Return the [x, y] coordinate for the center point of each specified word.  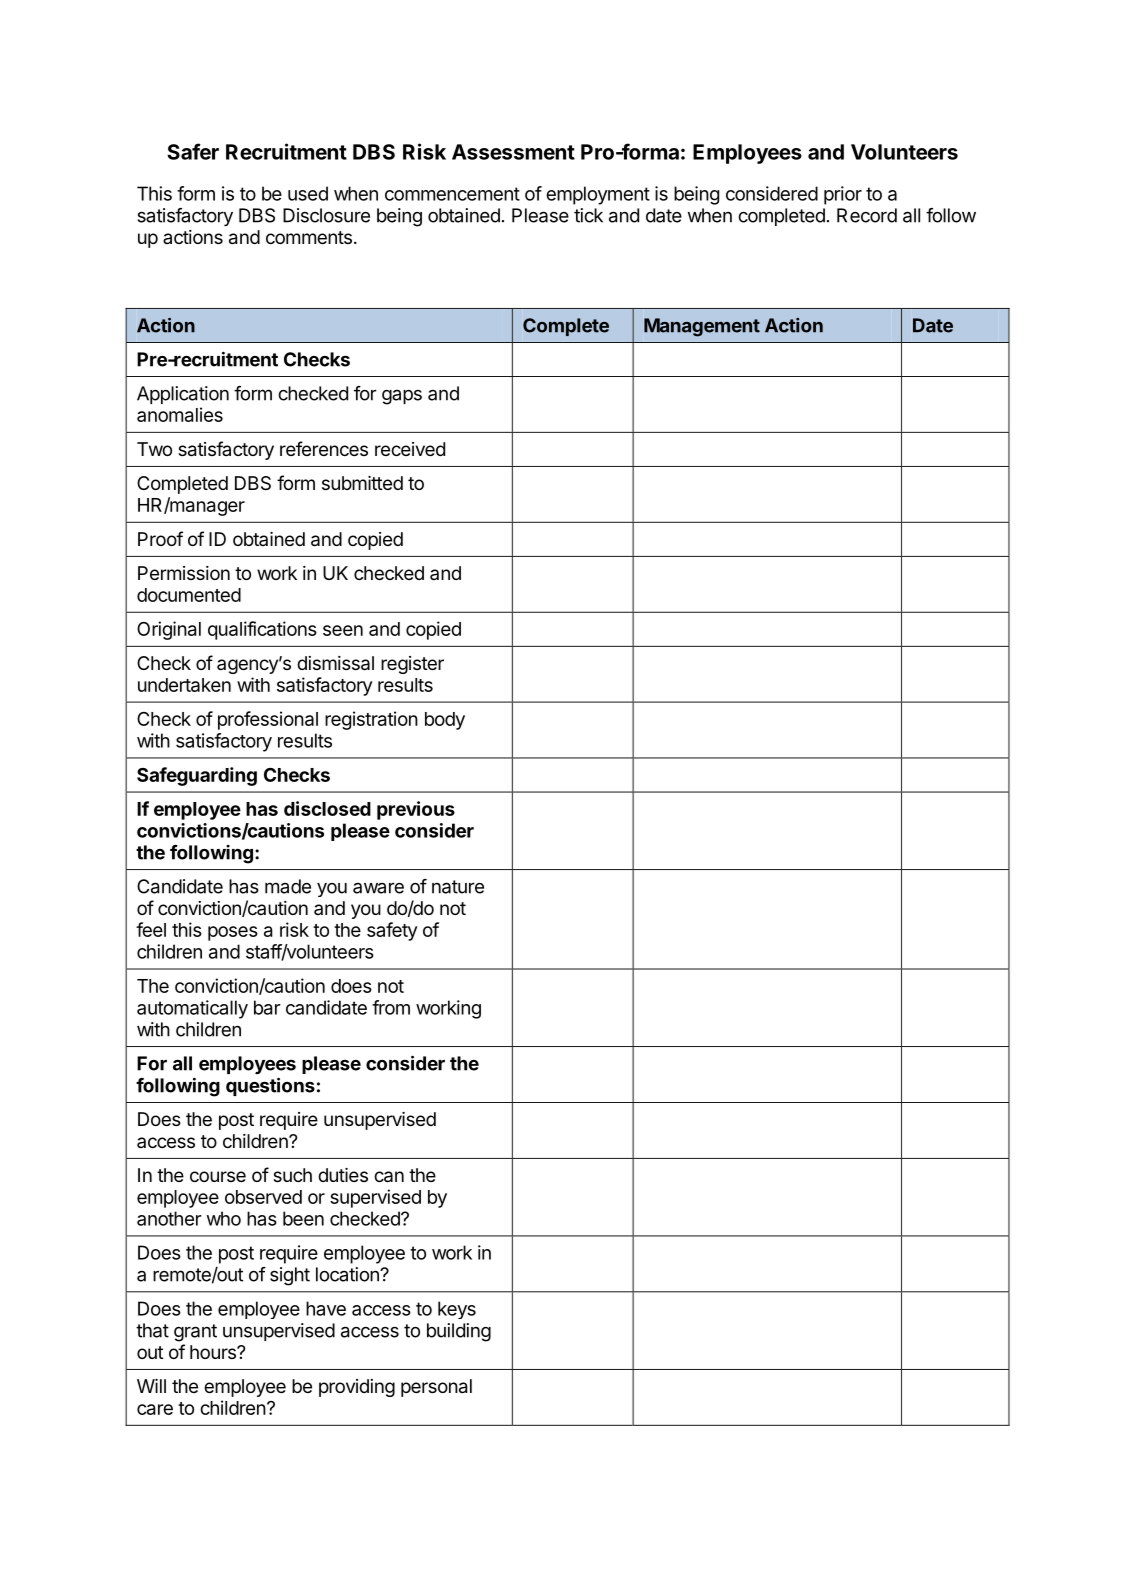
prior [843, 195]
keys [457, 1310]
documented [189, 595]
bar [267, 1007]
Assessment [513, 152]
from [391, 1007]
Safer [193, 151]
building [459, 1332]
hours [214, 1352]
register [412, 665]
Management [702, 327]
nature [458, 887]
